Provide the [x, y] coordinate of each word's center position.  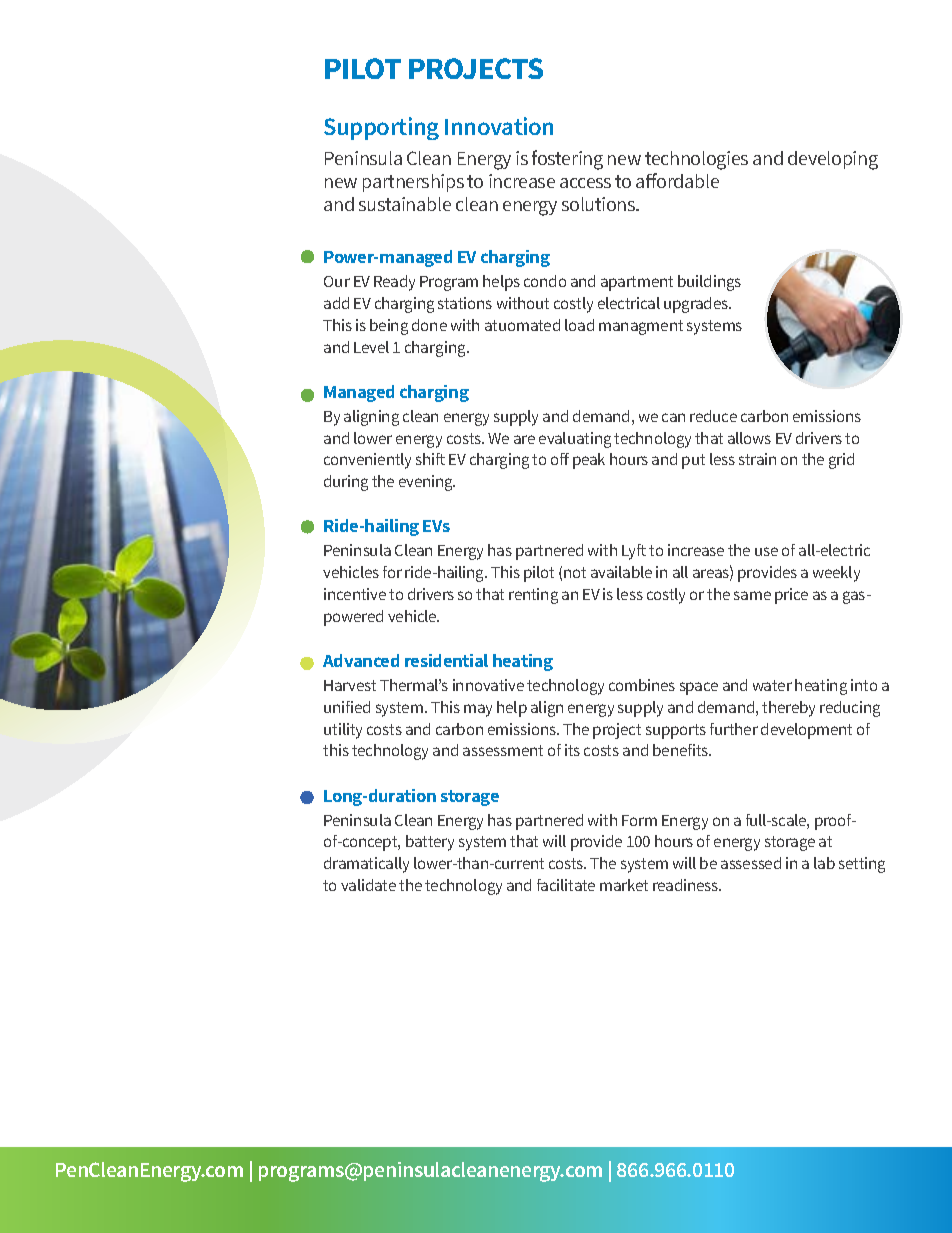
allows [749, 438]
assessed [751, 863]
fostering [567, 160]
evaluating [575, 440]
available [621, 572]
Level [371, 347]
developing [833, 160]
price [791, 596]
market [624, 885]
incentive [355, 594]
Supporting [381, 128]
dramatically [366, 865]
